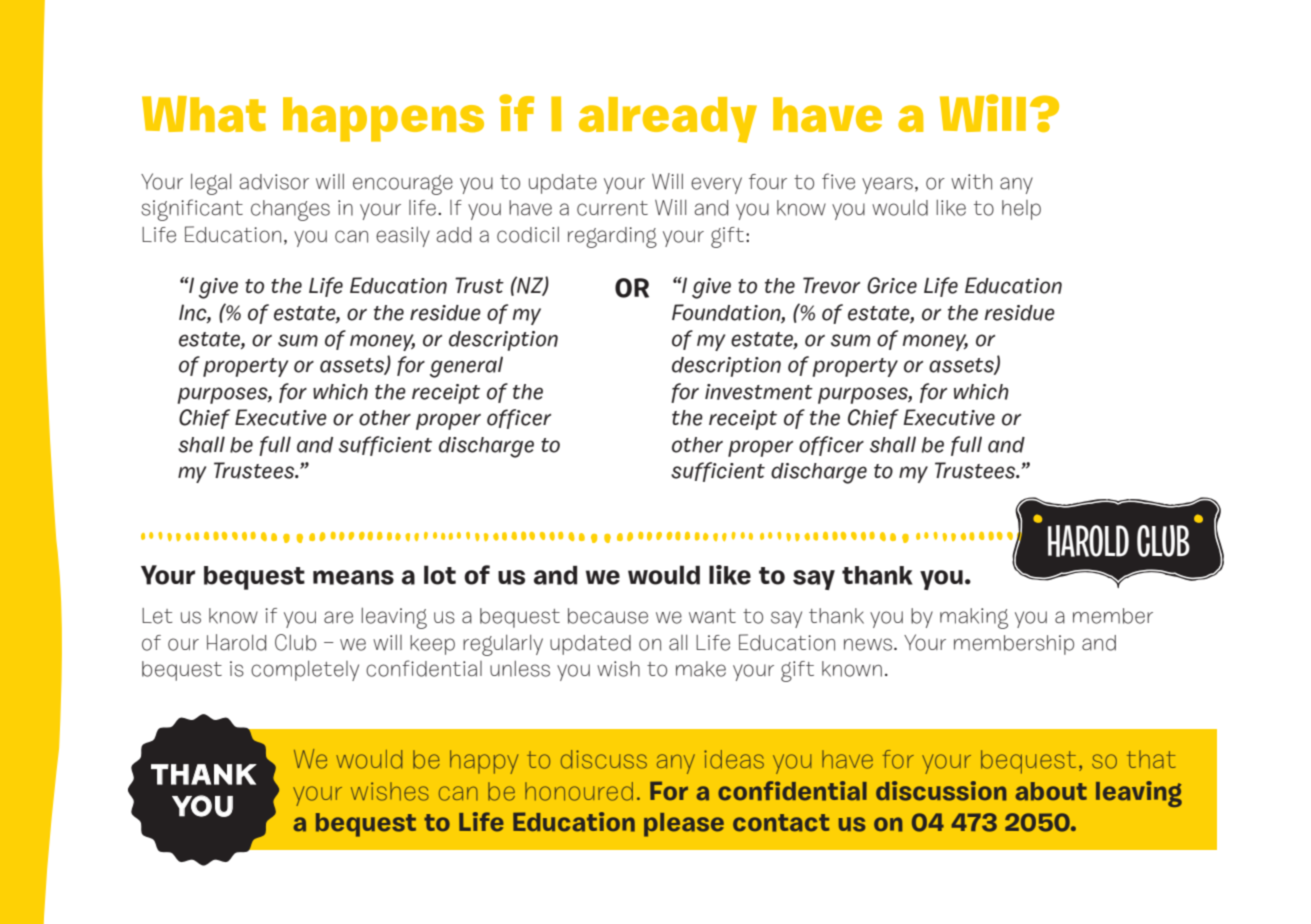  I want to click on means, so click(353, 577).
